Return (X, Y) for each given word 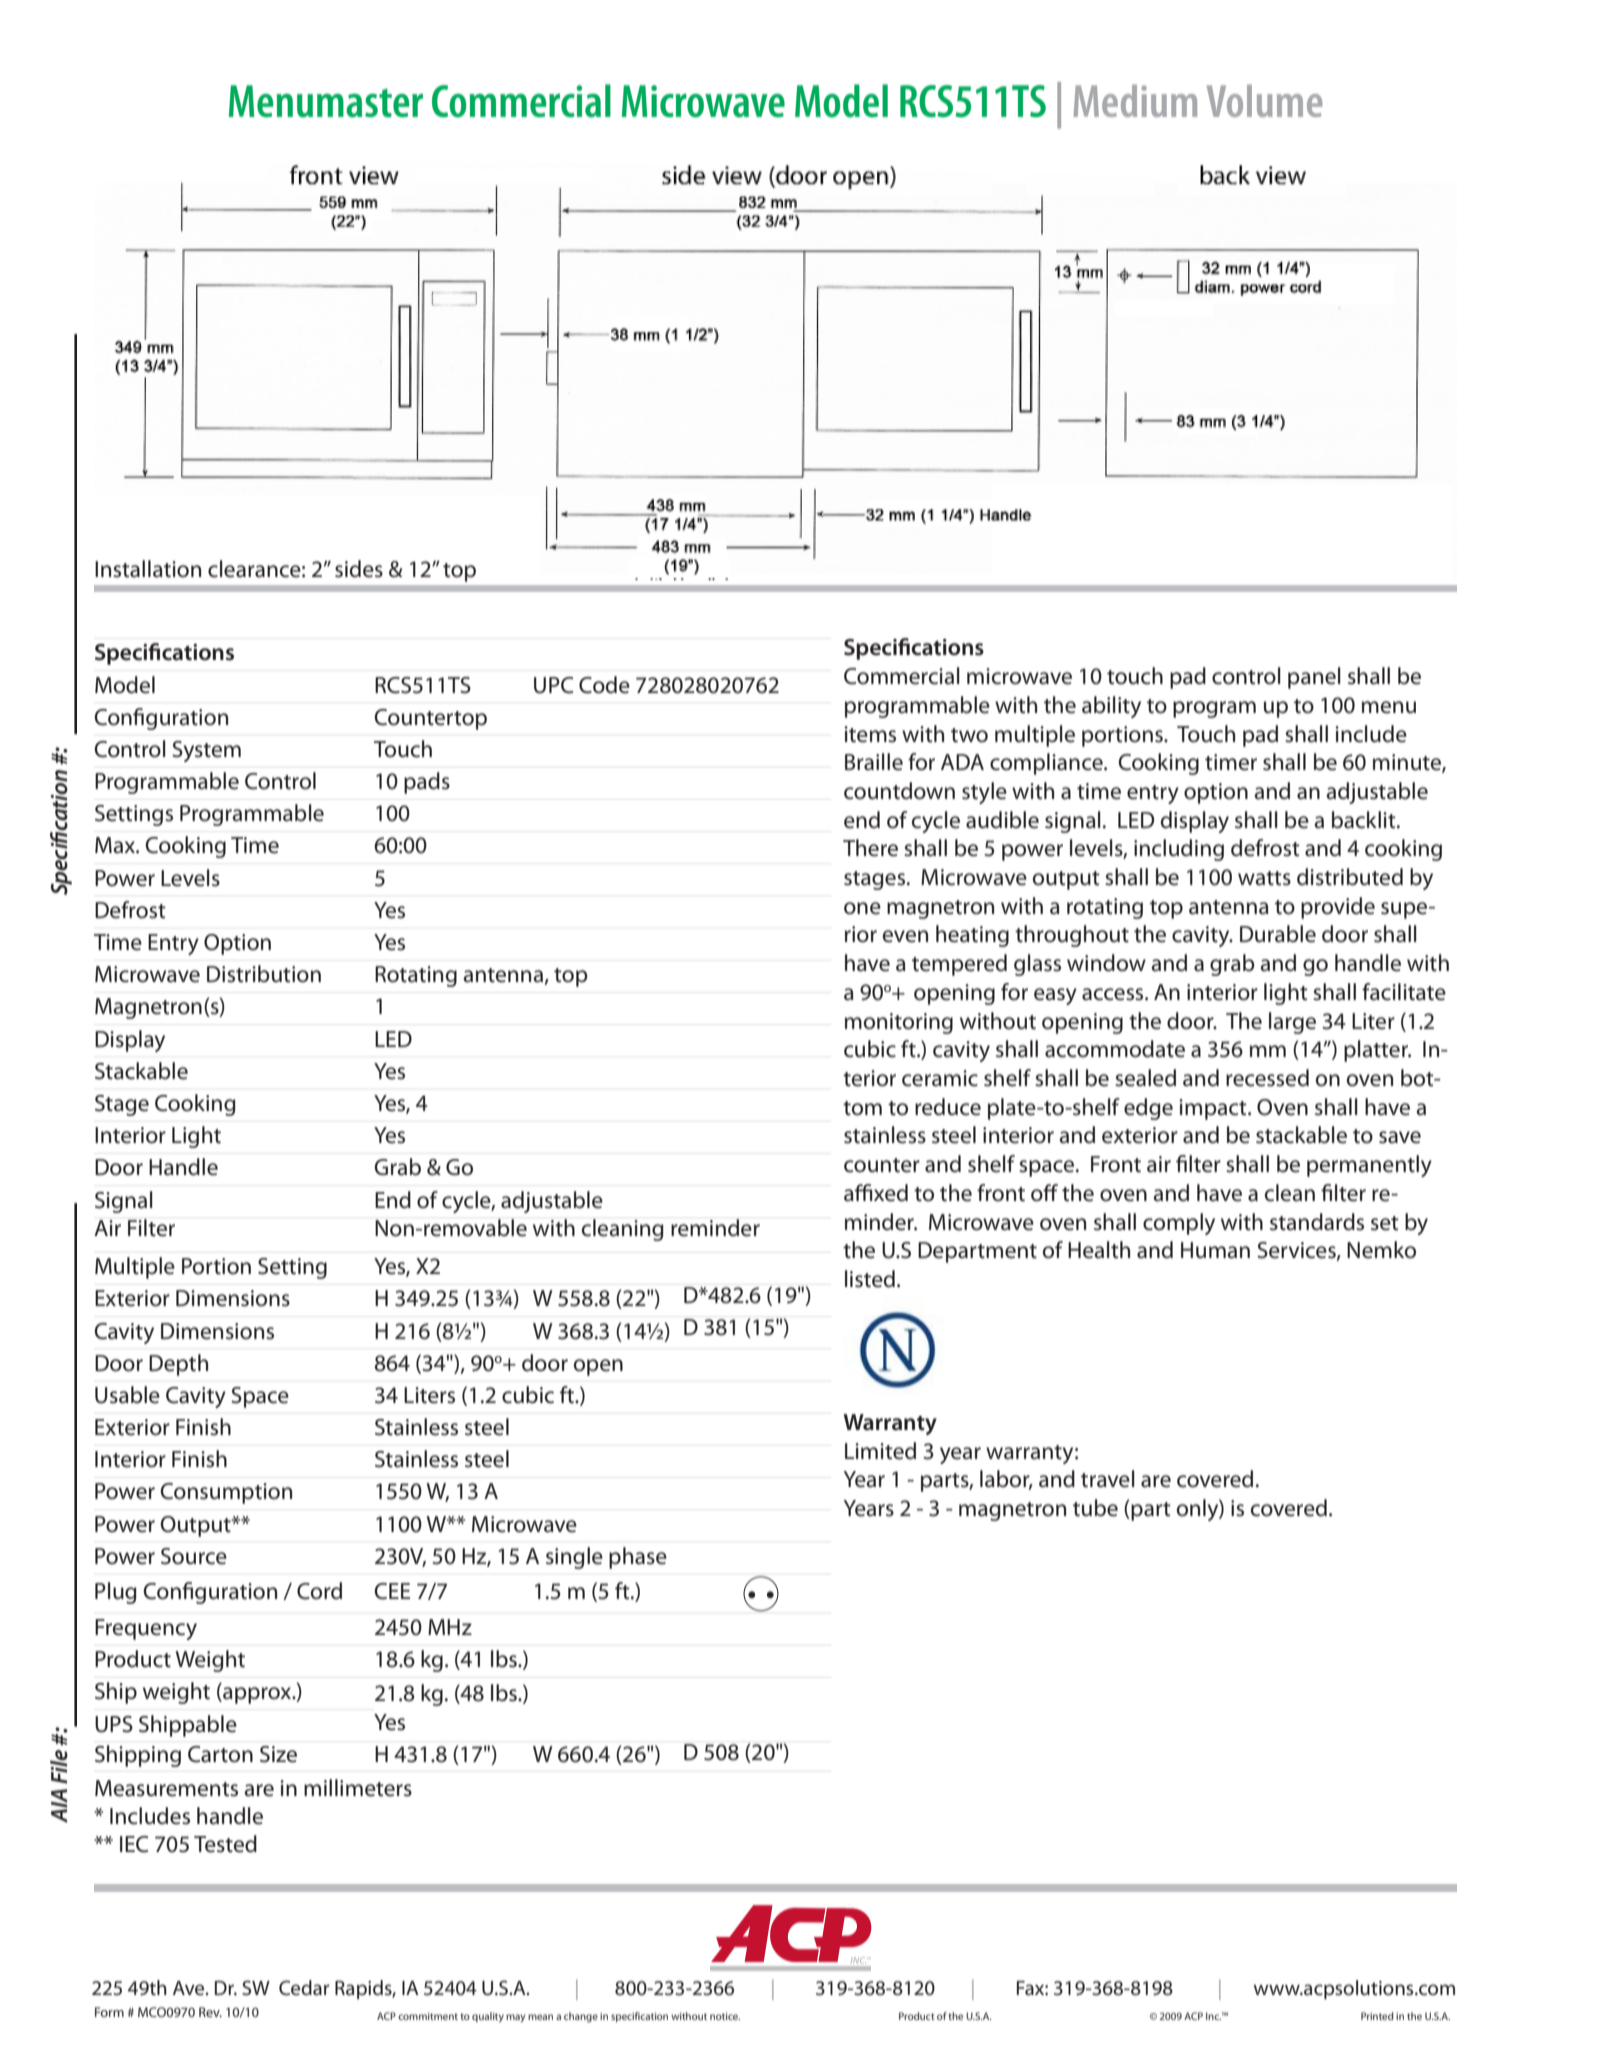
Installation (148, 569)
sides (359, 569)
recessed (1267, 1078)
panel (1314, 678)
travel (1108, 1479)
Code (604, 685)
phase (638, 1558)
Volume (1264, 101)
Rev (210, 2012)
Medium (1135, 101)
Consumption (226, 1493)
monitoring (899, 1023)
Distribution (264, 974)
